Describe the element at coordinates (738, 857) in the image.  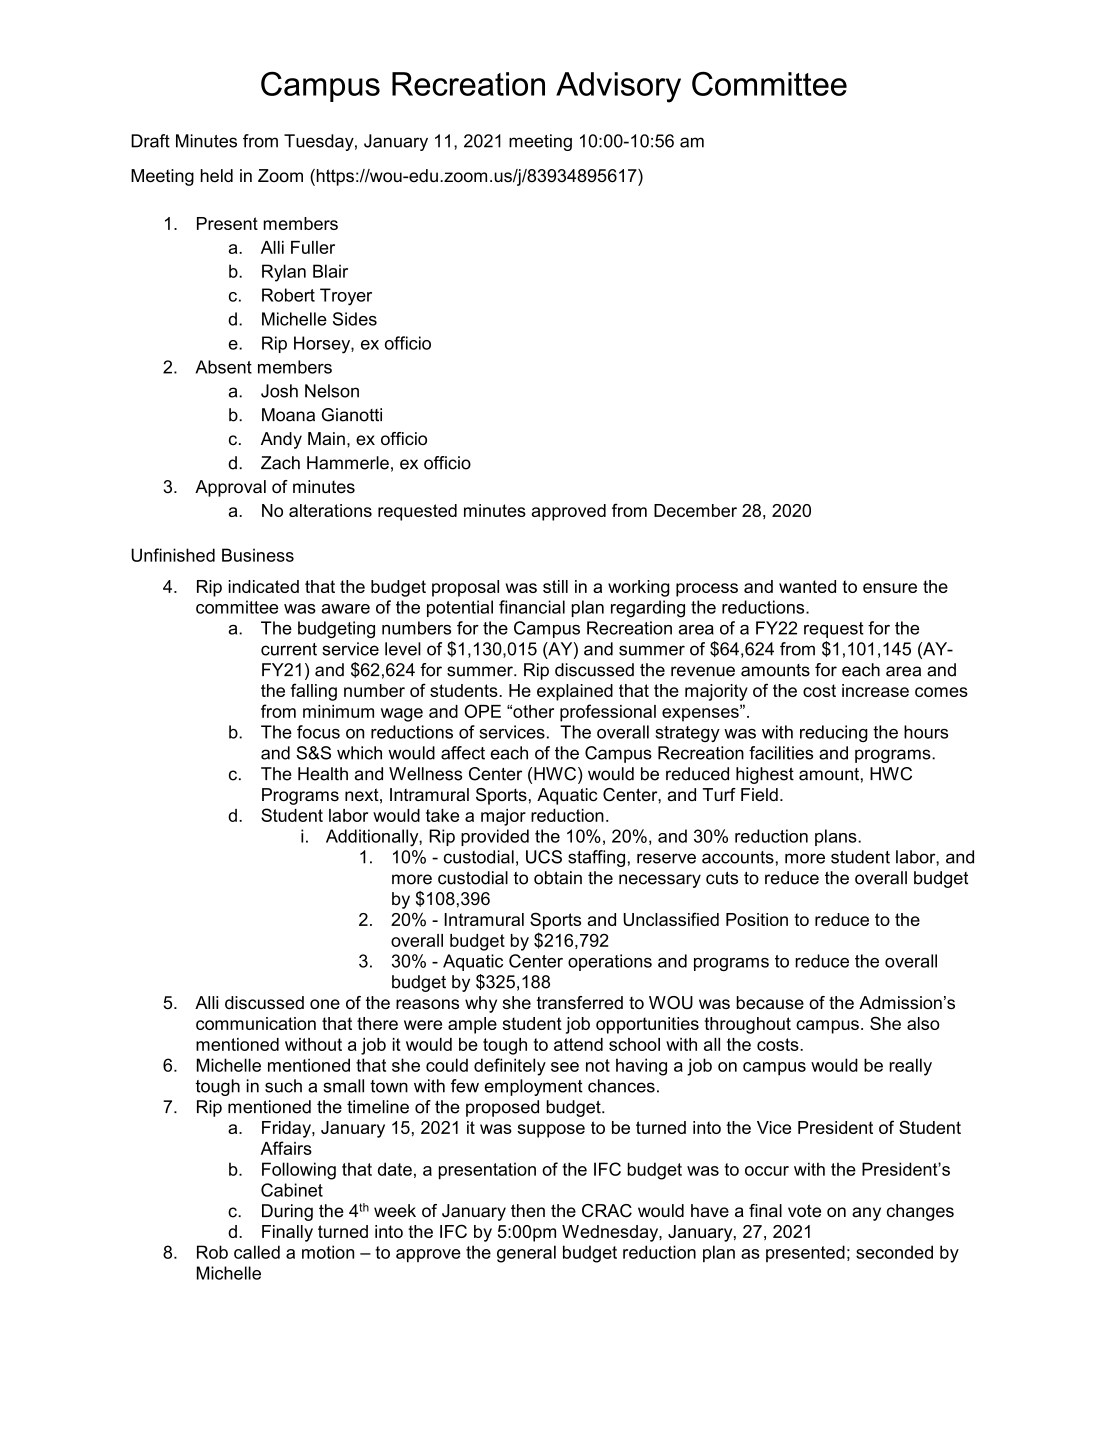
I see `accounts` at that location.
